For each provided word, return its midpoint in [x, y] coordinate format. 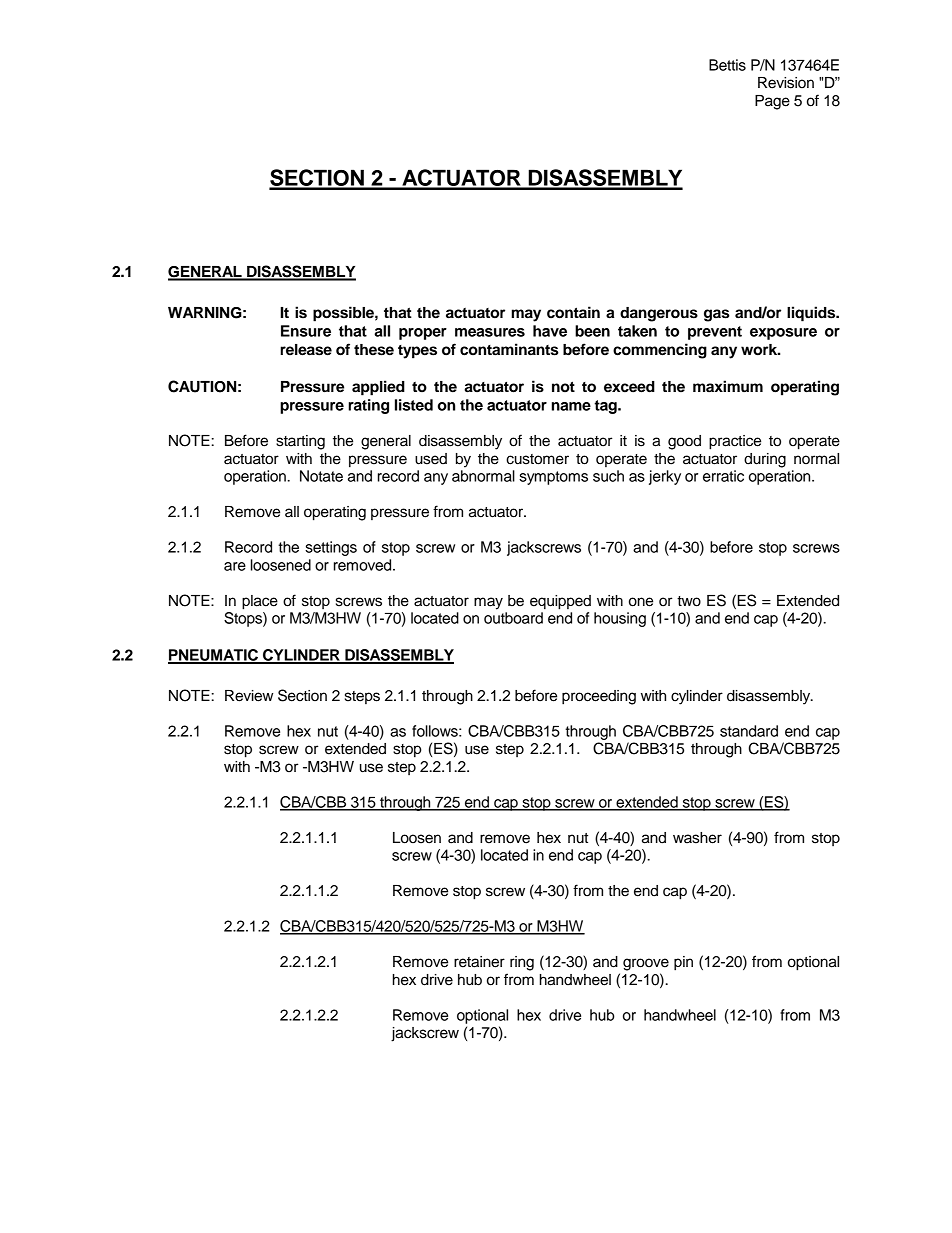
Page [772, 102]
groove [646, 964]
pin [683, 963]
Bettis [727, 65]
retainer [479, 962]
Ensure [306, 331]
